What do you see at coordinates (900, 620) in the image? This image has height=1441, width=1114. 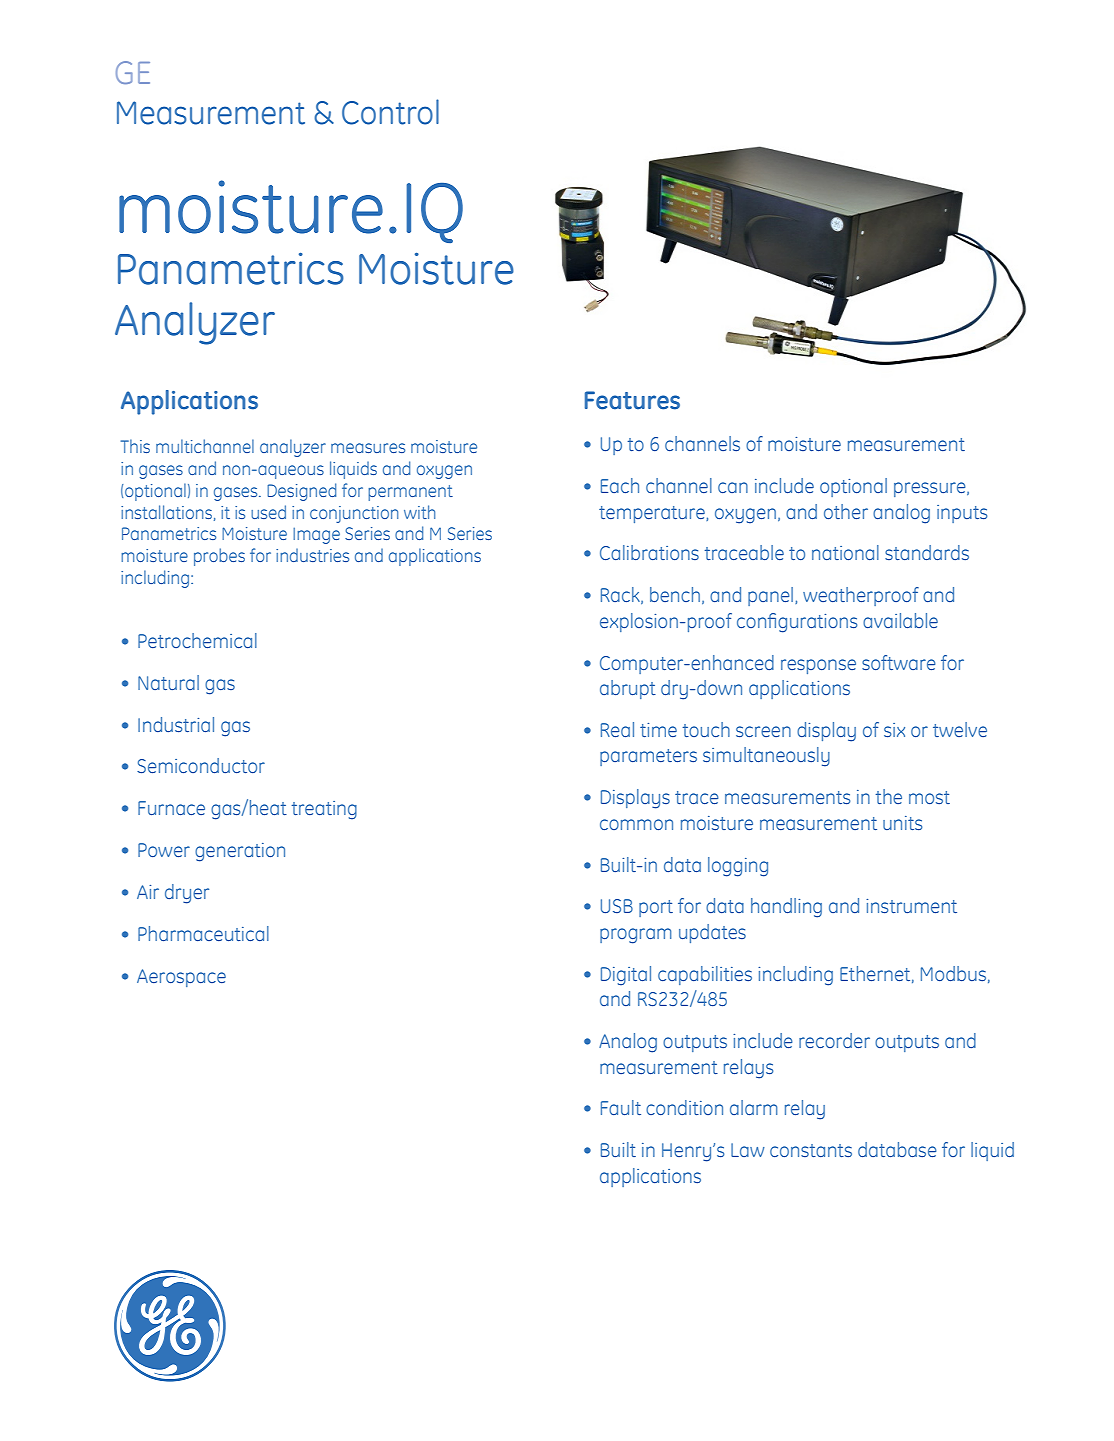 I see `available` at bounding box center [900, 620].
